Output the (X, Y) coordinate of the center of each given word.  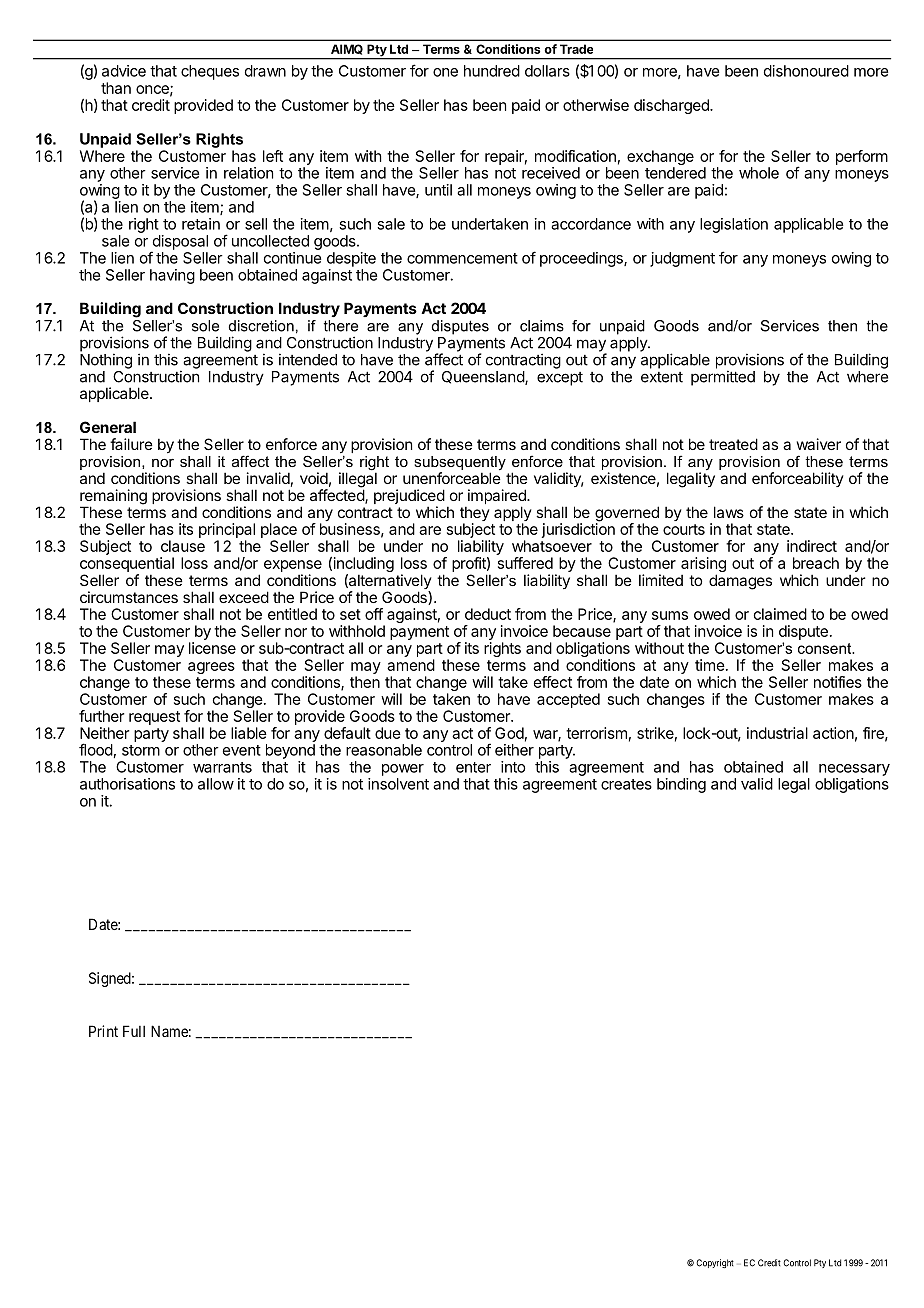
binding (681, 785)
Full (134, 1031)
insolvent (398, 784)
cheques (210, 72)
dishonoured (806, 71)
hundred (492, 71)
